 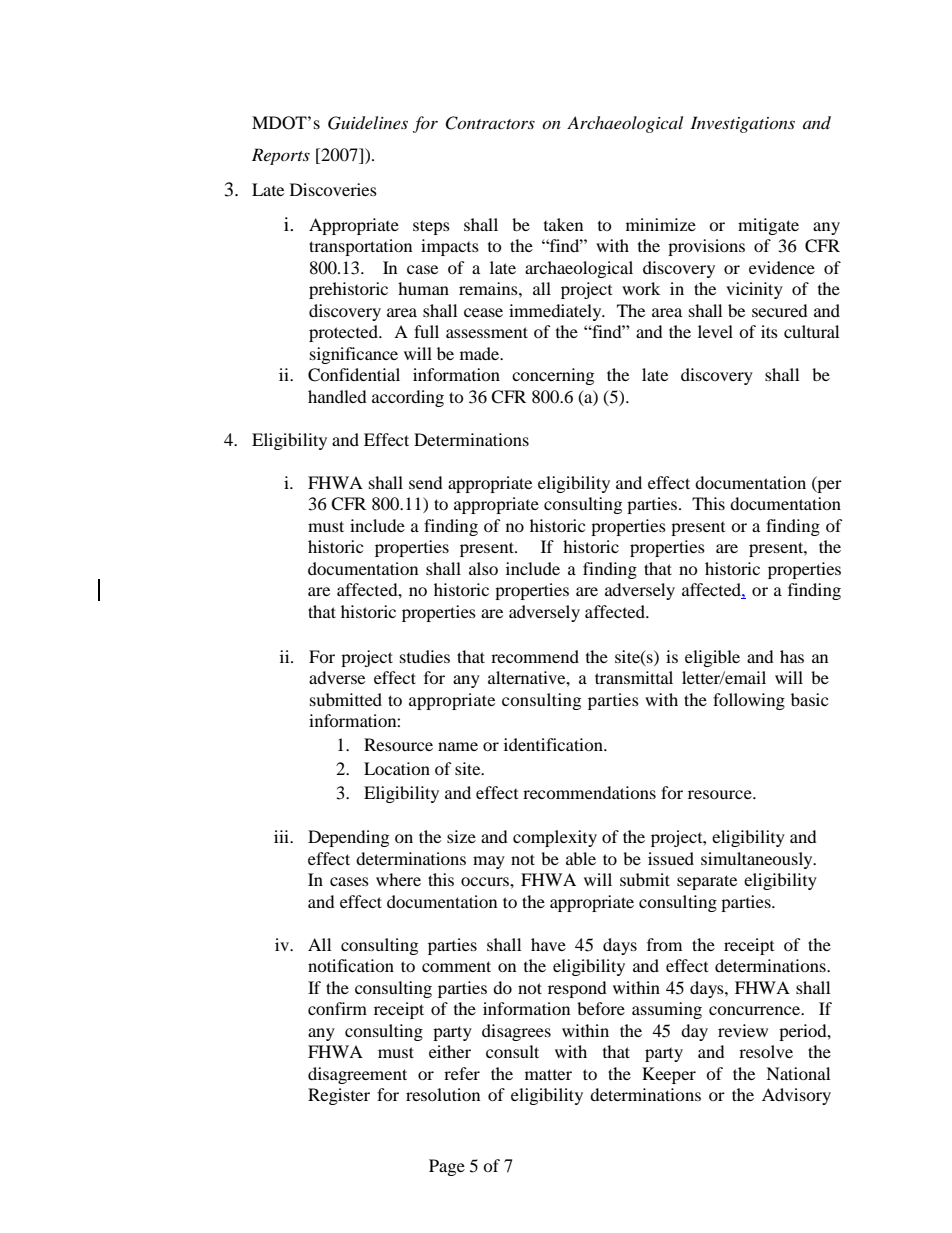 I want to click on matter, so click(x=548, y=1074).
